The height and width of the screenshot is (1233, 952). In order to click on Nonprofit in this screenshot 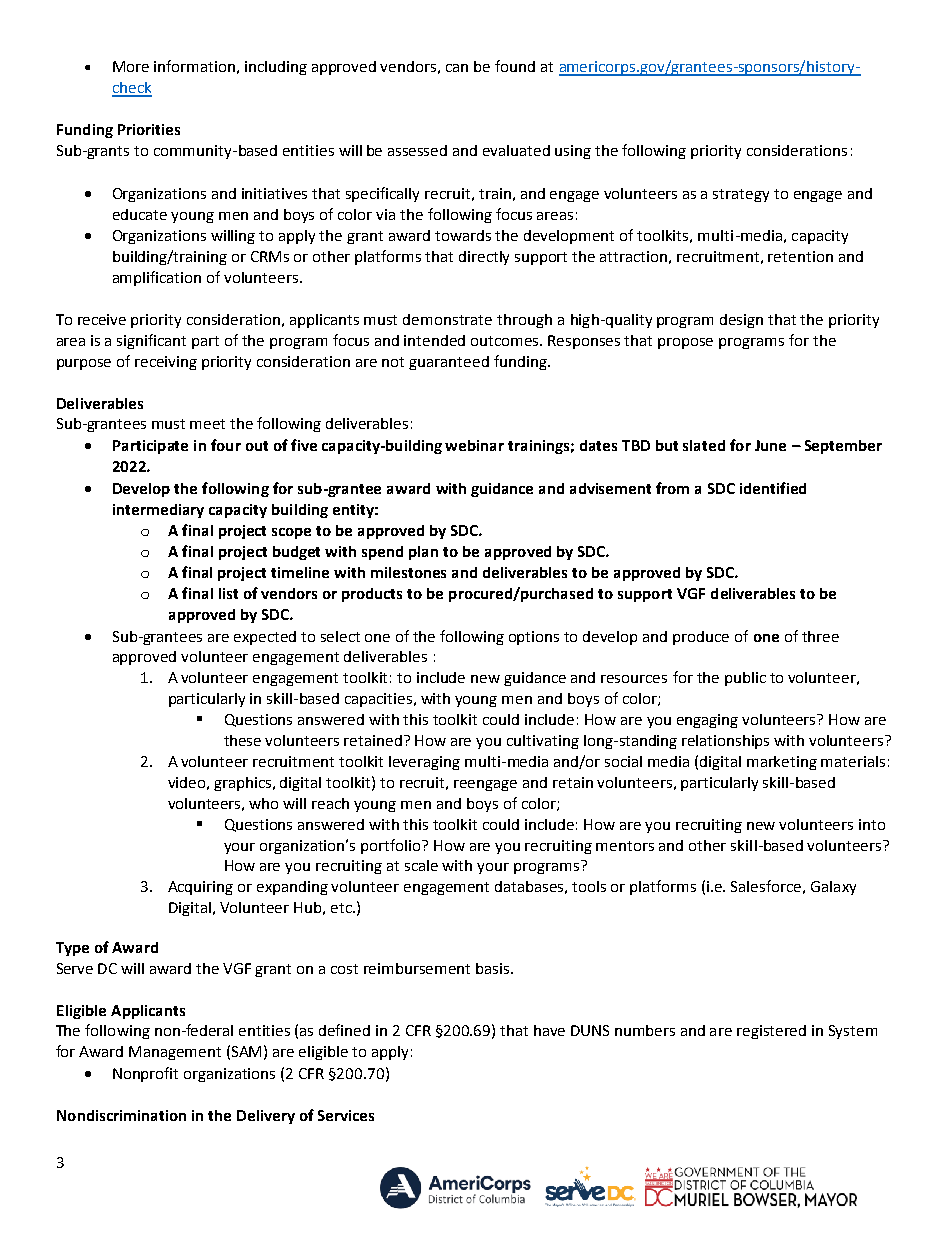, I will do `click(145, 1074)`.
